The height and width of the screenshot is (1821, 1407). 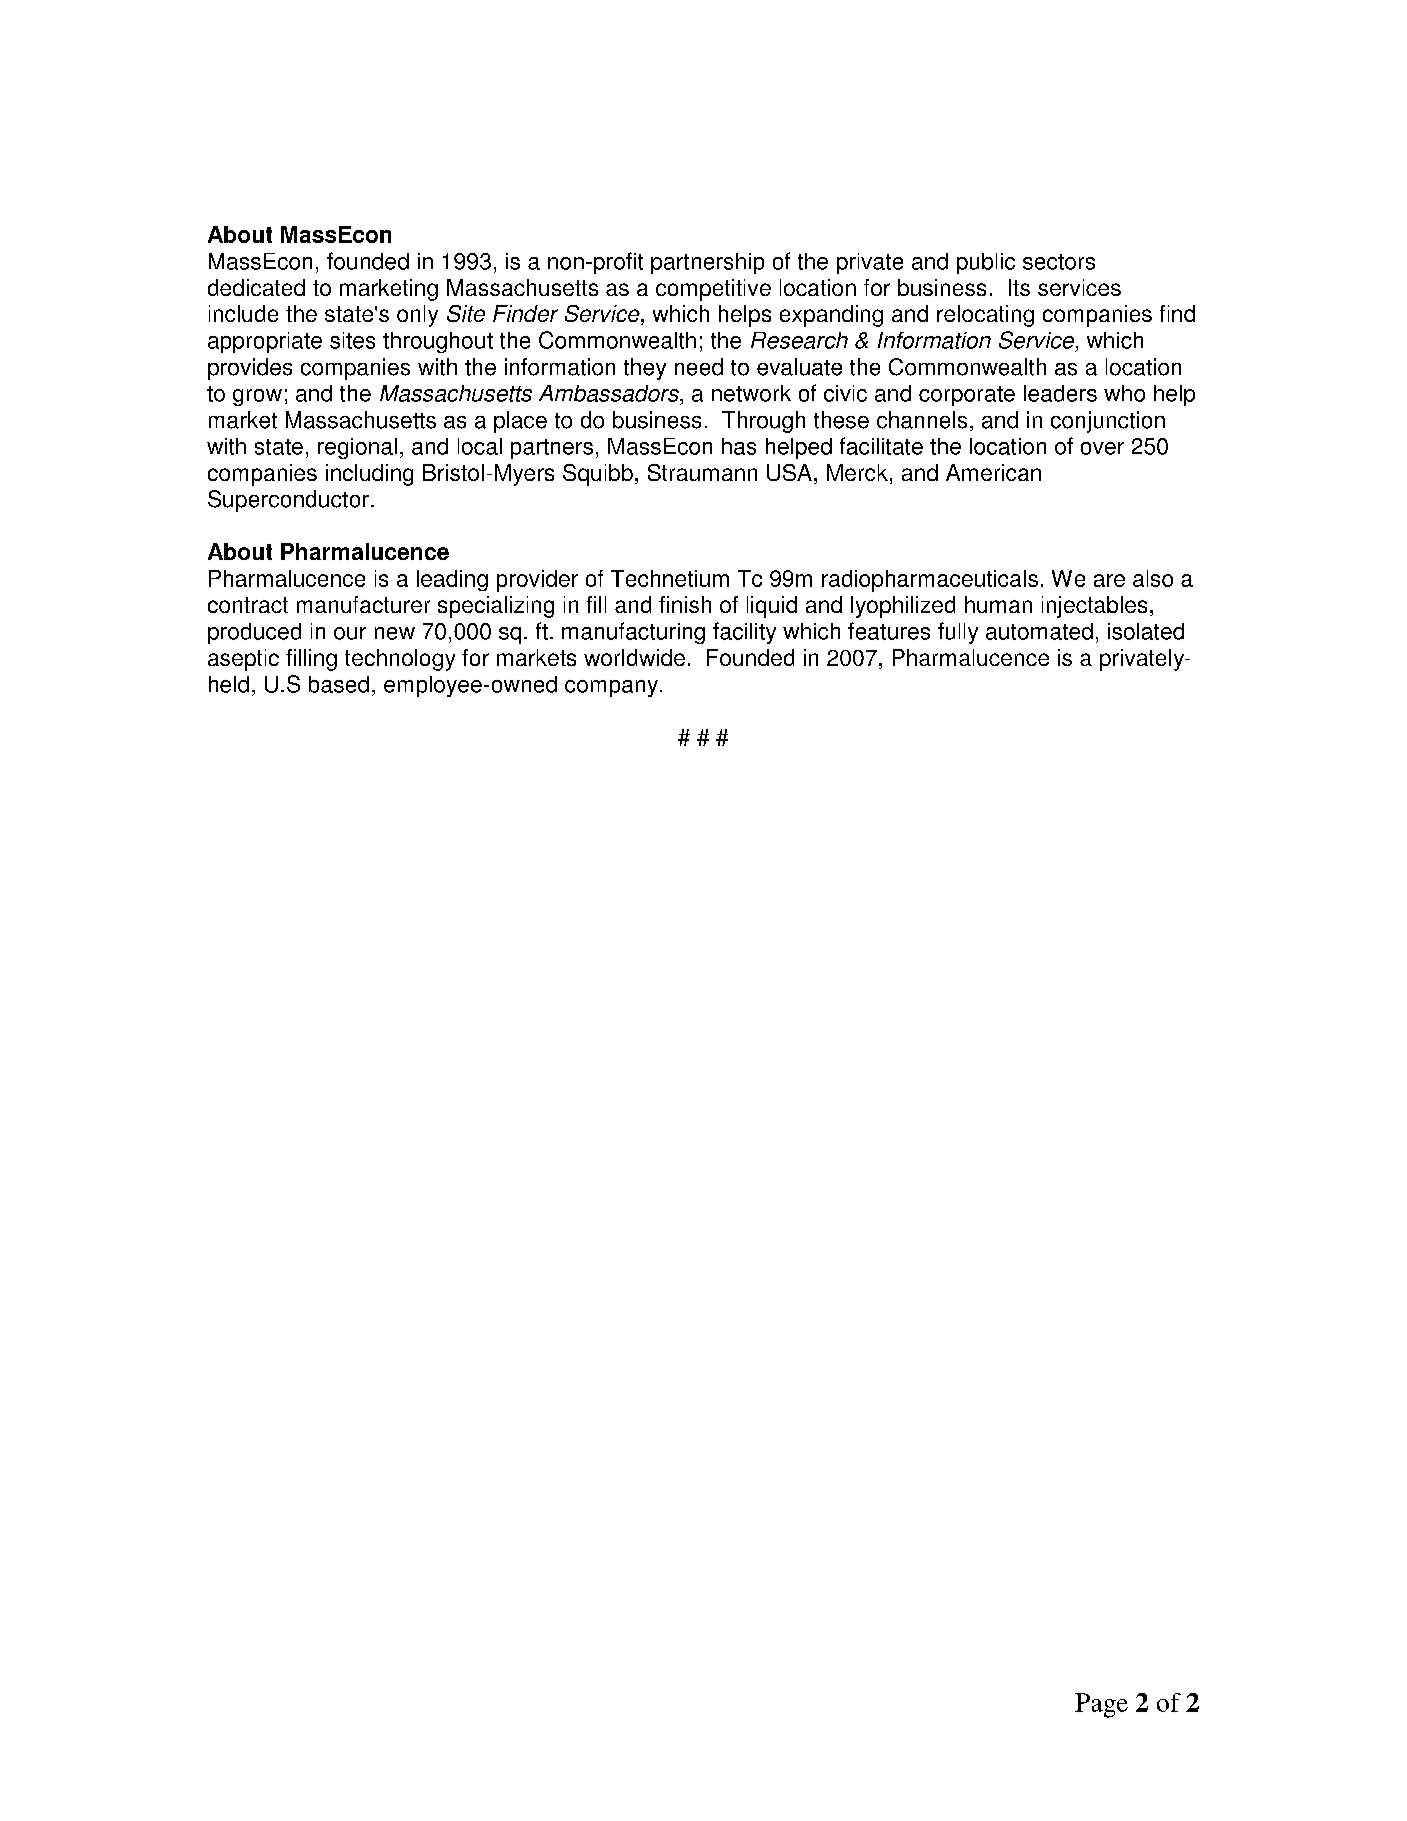 I want to click on only, so click(x=417, y=316).
